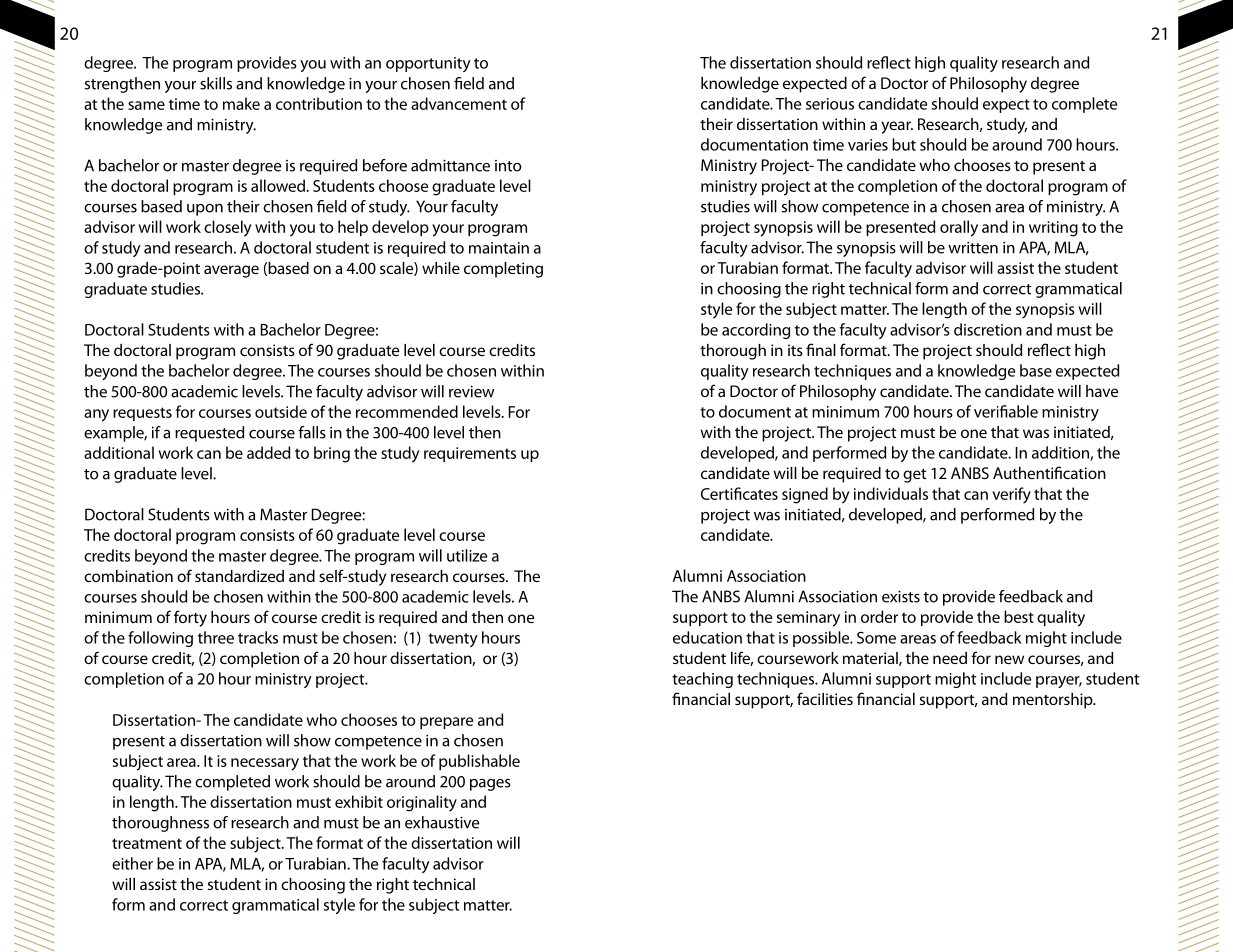 The width and height of the screenshot is (1233, 952). Describe the element at coordinates (470, 454) in the screenshot. I see `requirements` at that location.
